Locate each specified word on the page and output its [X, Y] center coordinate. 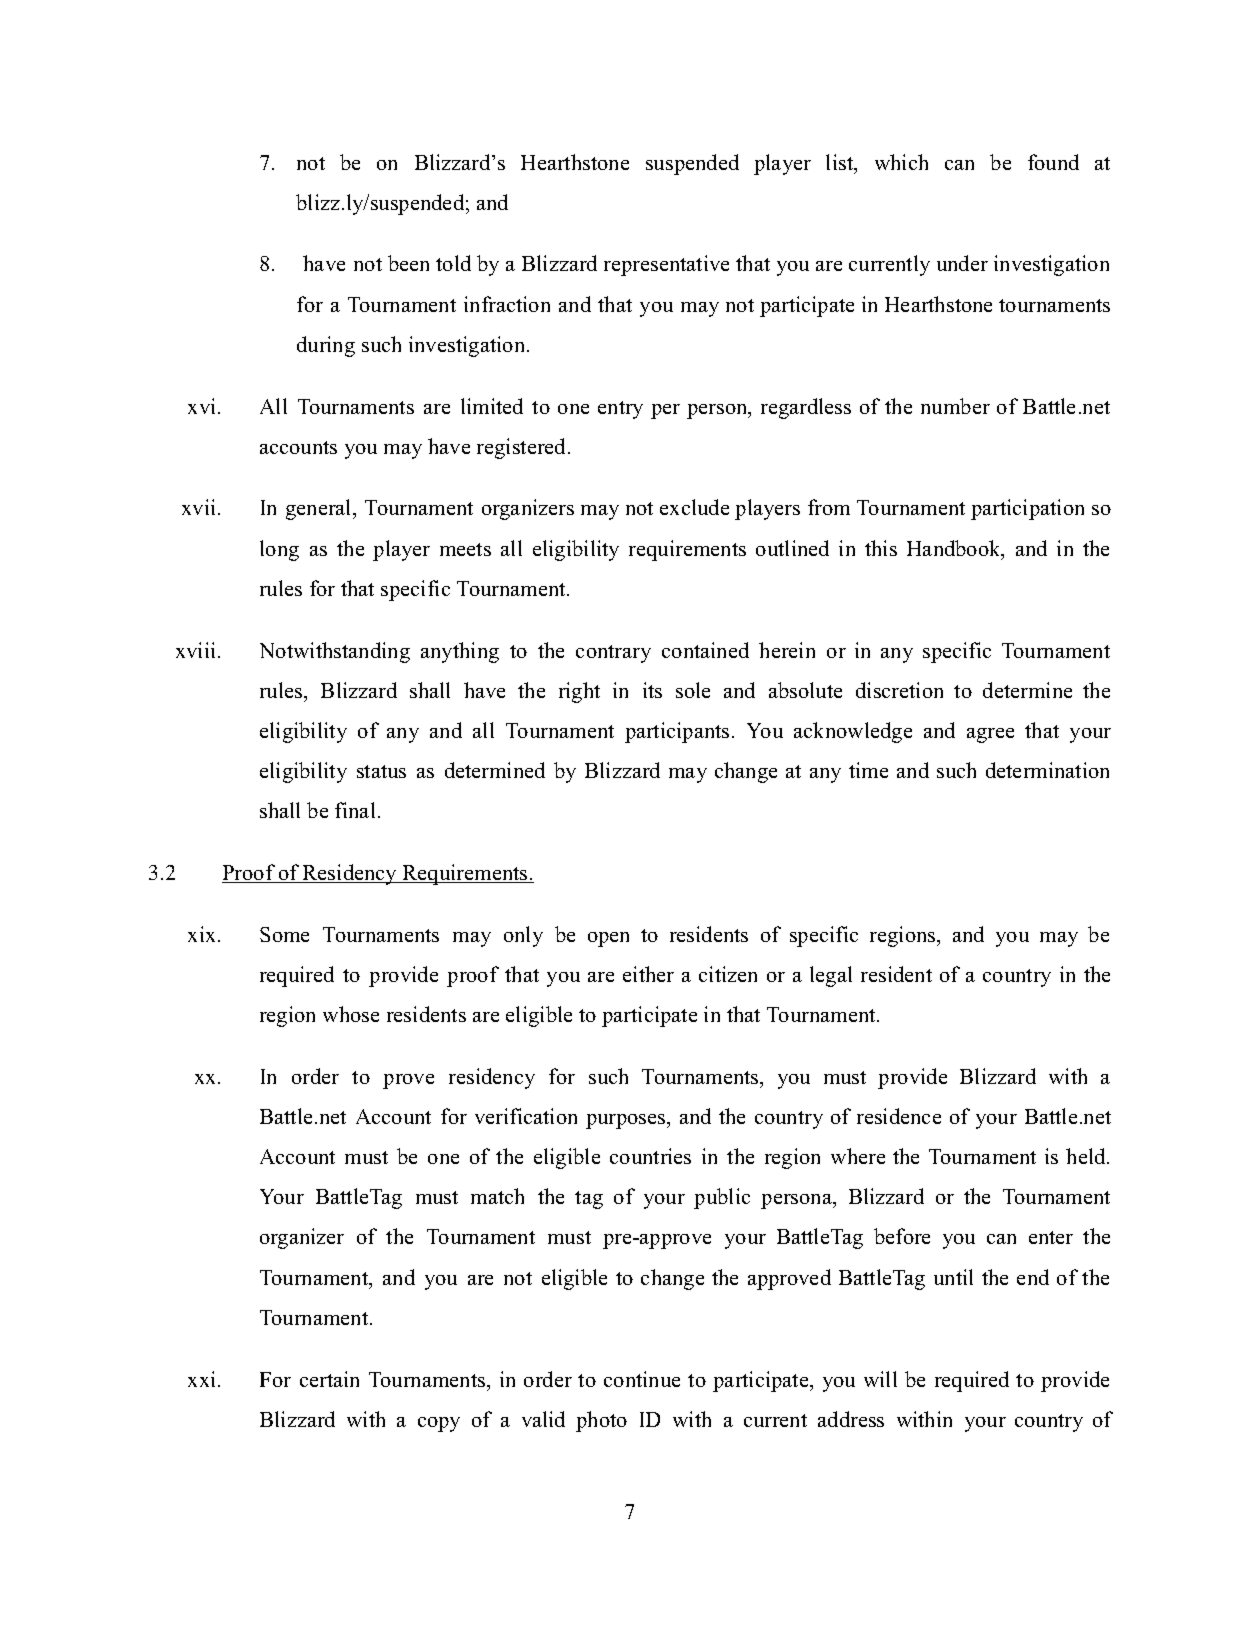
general [320, 509]
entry [620, 410]
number [955, 406]
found [1053, 162]
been [408, 263]
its [652, 690]
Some [284, 934]
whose [351, 1014]
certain [329, 1379]
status [381, 771]
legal [831, 976]
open [608, 939]
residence [899, 1116]
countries [650, 1156]
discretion [899, 690]
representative [666, 265]
